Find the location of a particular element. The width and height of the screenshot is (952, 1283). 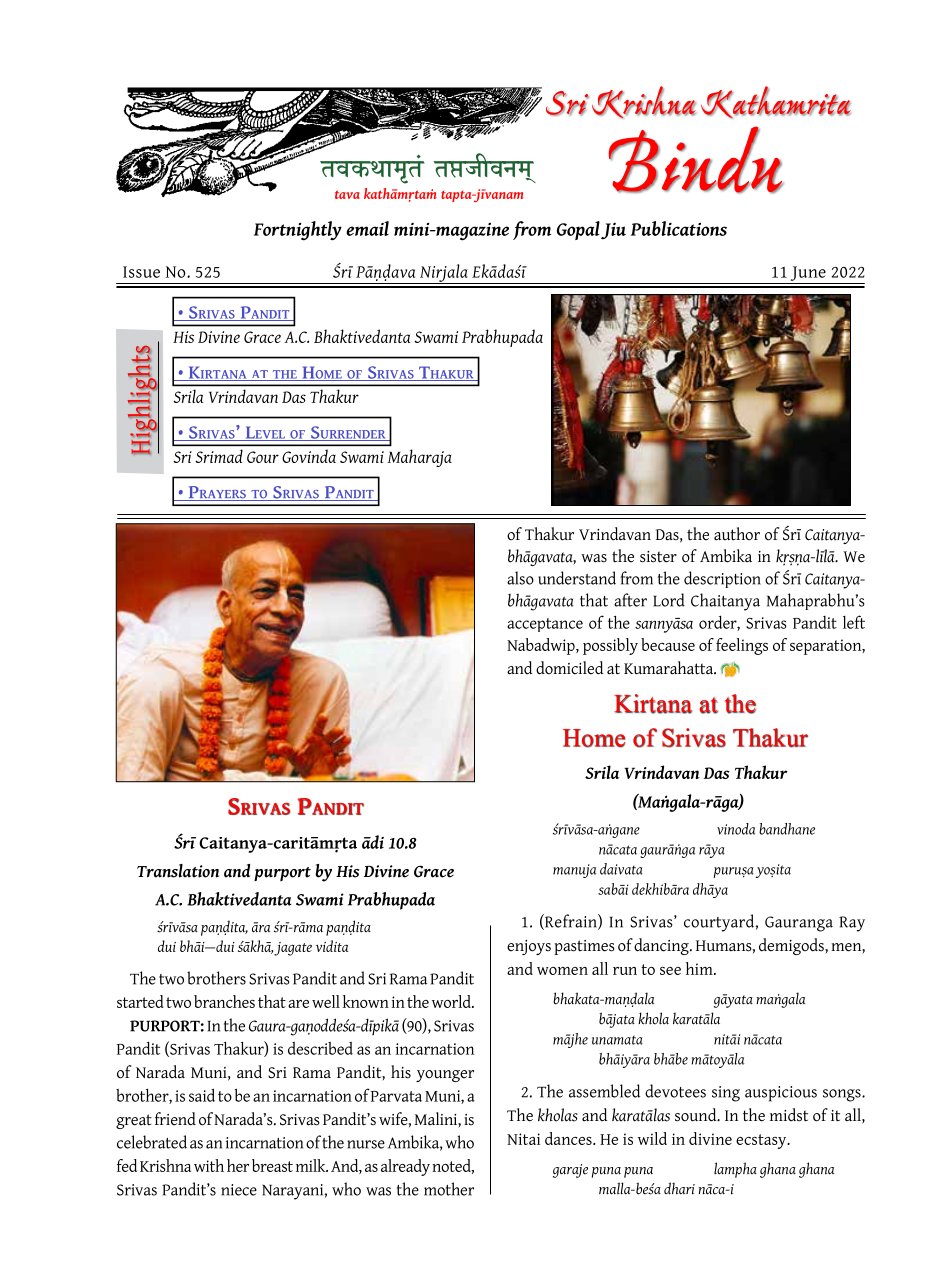

Bindu is located at coordinates (696, 160).
